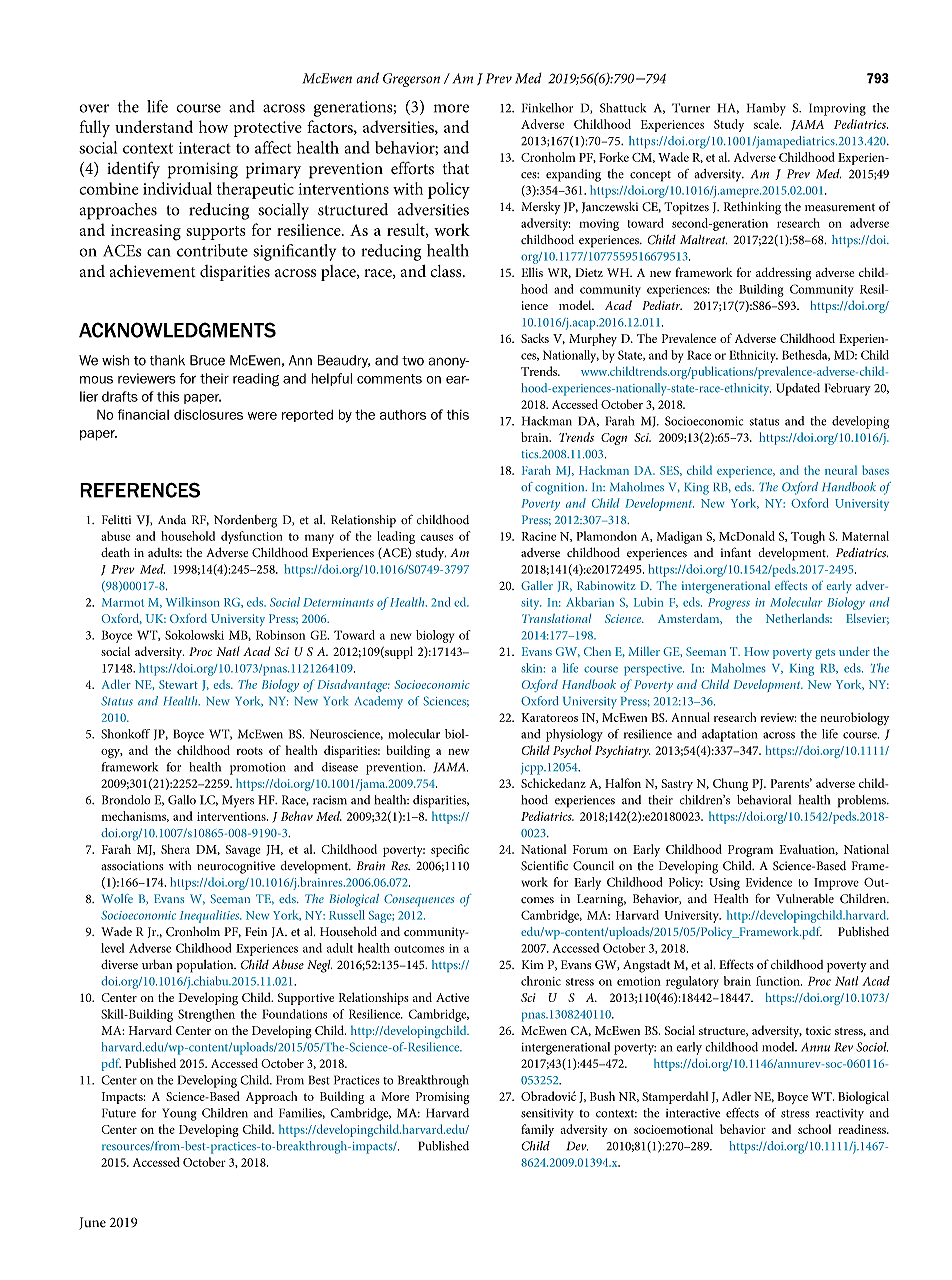  What do you see at coordinates (92, 1223) in the screenshot?
I see `June` at bounding box center [92, 1223].
